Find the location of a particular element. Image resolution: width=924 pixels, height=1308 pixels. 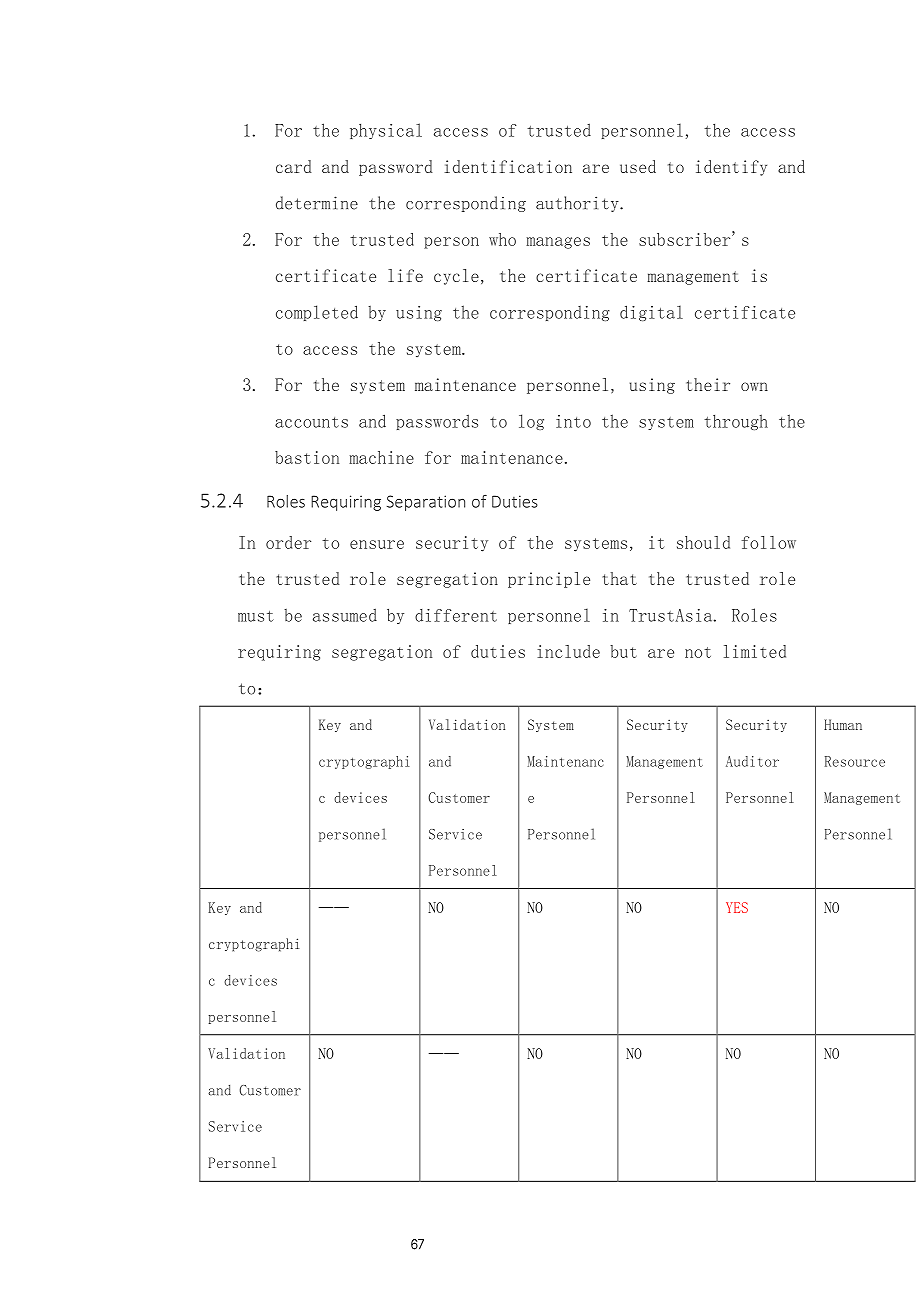

Auditor is located at coordinates (752, 761).
